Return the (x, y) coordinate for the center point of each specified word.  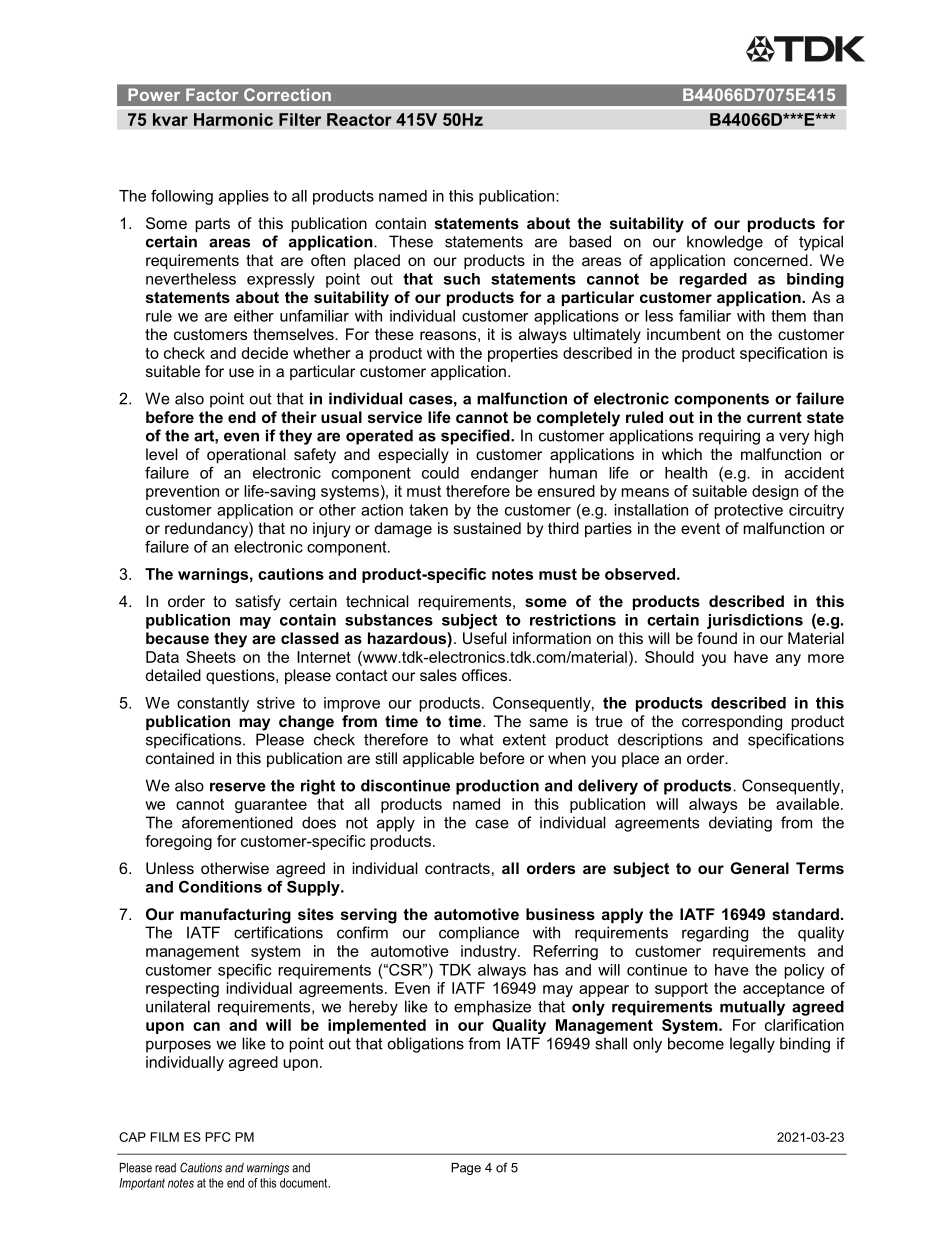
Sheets (211, 657)
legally (752, 1045)
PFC (217, 1137)
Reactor (359, 119)
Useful (485, 638)
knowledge (725, 243)
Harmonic (233, 119)
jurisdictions (755, 621)
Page (466, 1169)
